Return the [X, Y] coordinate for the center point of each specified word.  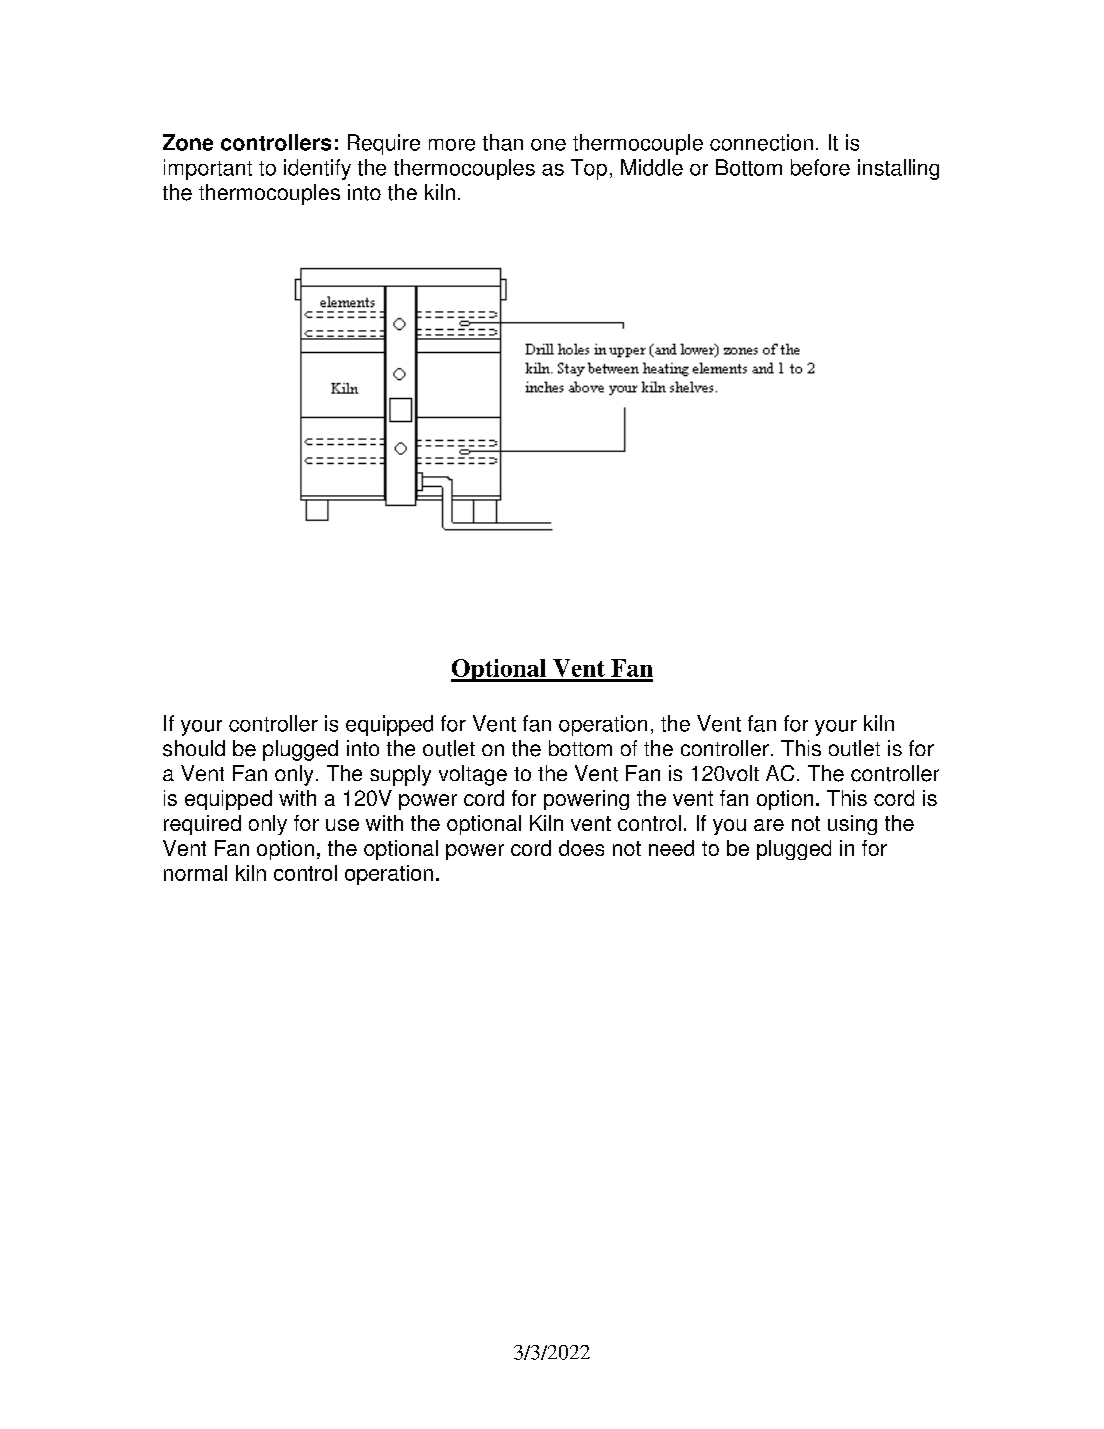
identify [317, 169]
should [194, 748]
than [503, 142]
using [852, 825]
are [769, 825]
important [208, 169]
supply [400, 775]
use [342, 825]
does [581, 848]
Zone [188, 142]
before [820, 167]
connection [761, 142]
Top [589, 169]
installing [898, 169]
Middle [652, 167]
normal [195, 873]
